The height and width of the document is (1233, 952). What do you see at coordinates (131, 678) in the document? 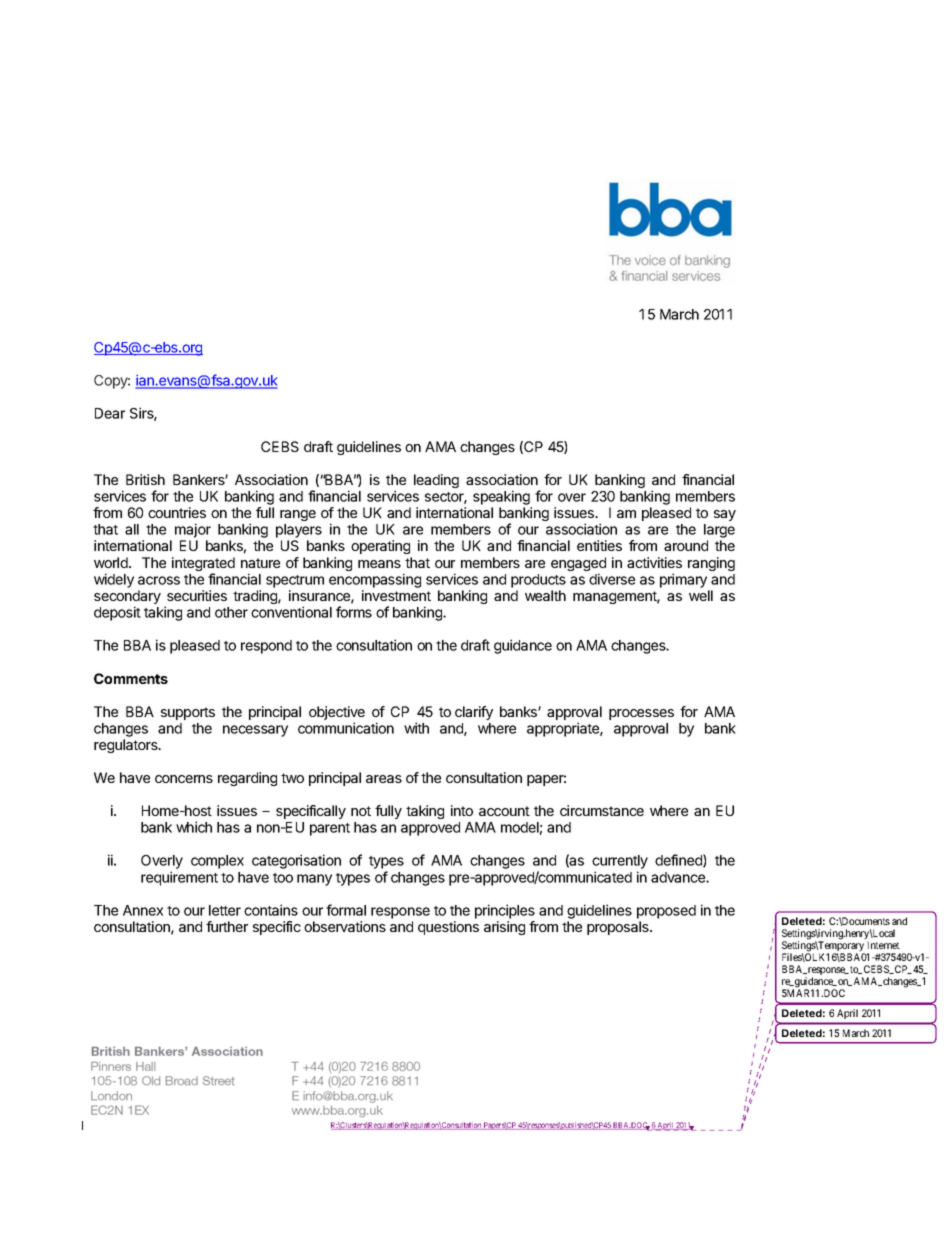
I see `Comments` at bounding box center [131, 678].
